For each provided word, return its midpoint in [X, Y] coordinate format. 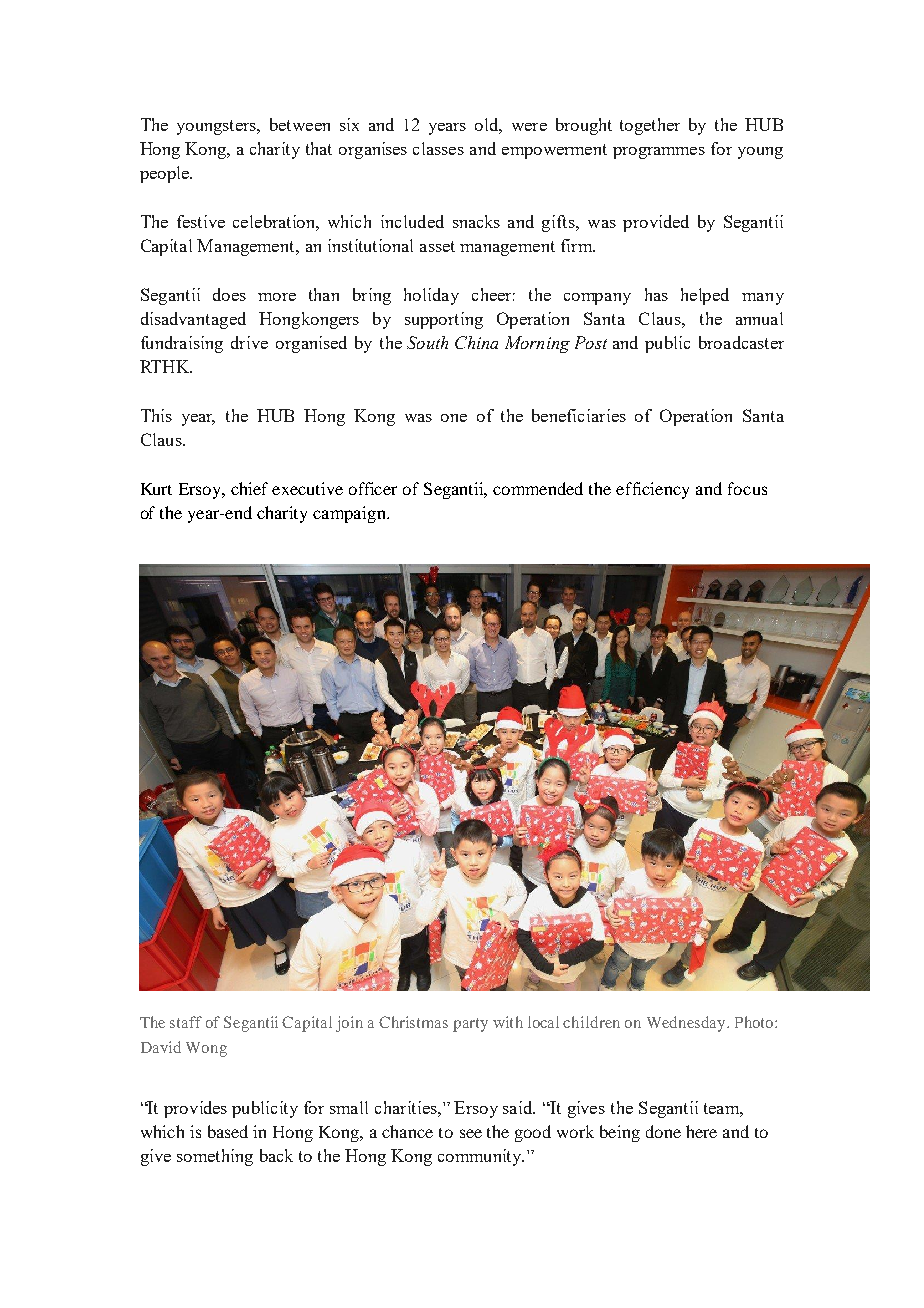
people [165, 174]
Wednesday [687, 1024]
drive [249, 342]
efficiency [652, 490]
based [228, 1131]
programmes [659, 153]
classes [438, 148]
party [470, 1025]
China [476, 342]
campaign [350, 514]
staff [186, 1022]
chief [249, 488]
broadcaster [741, 342]
